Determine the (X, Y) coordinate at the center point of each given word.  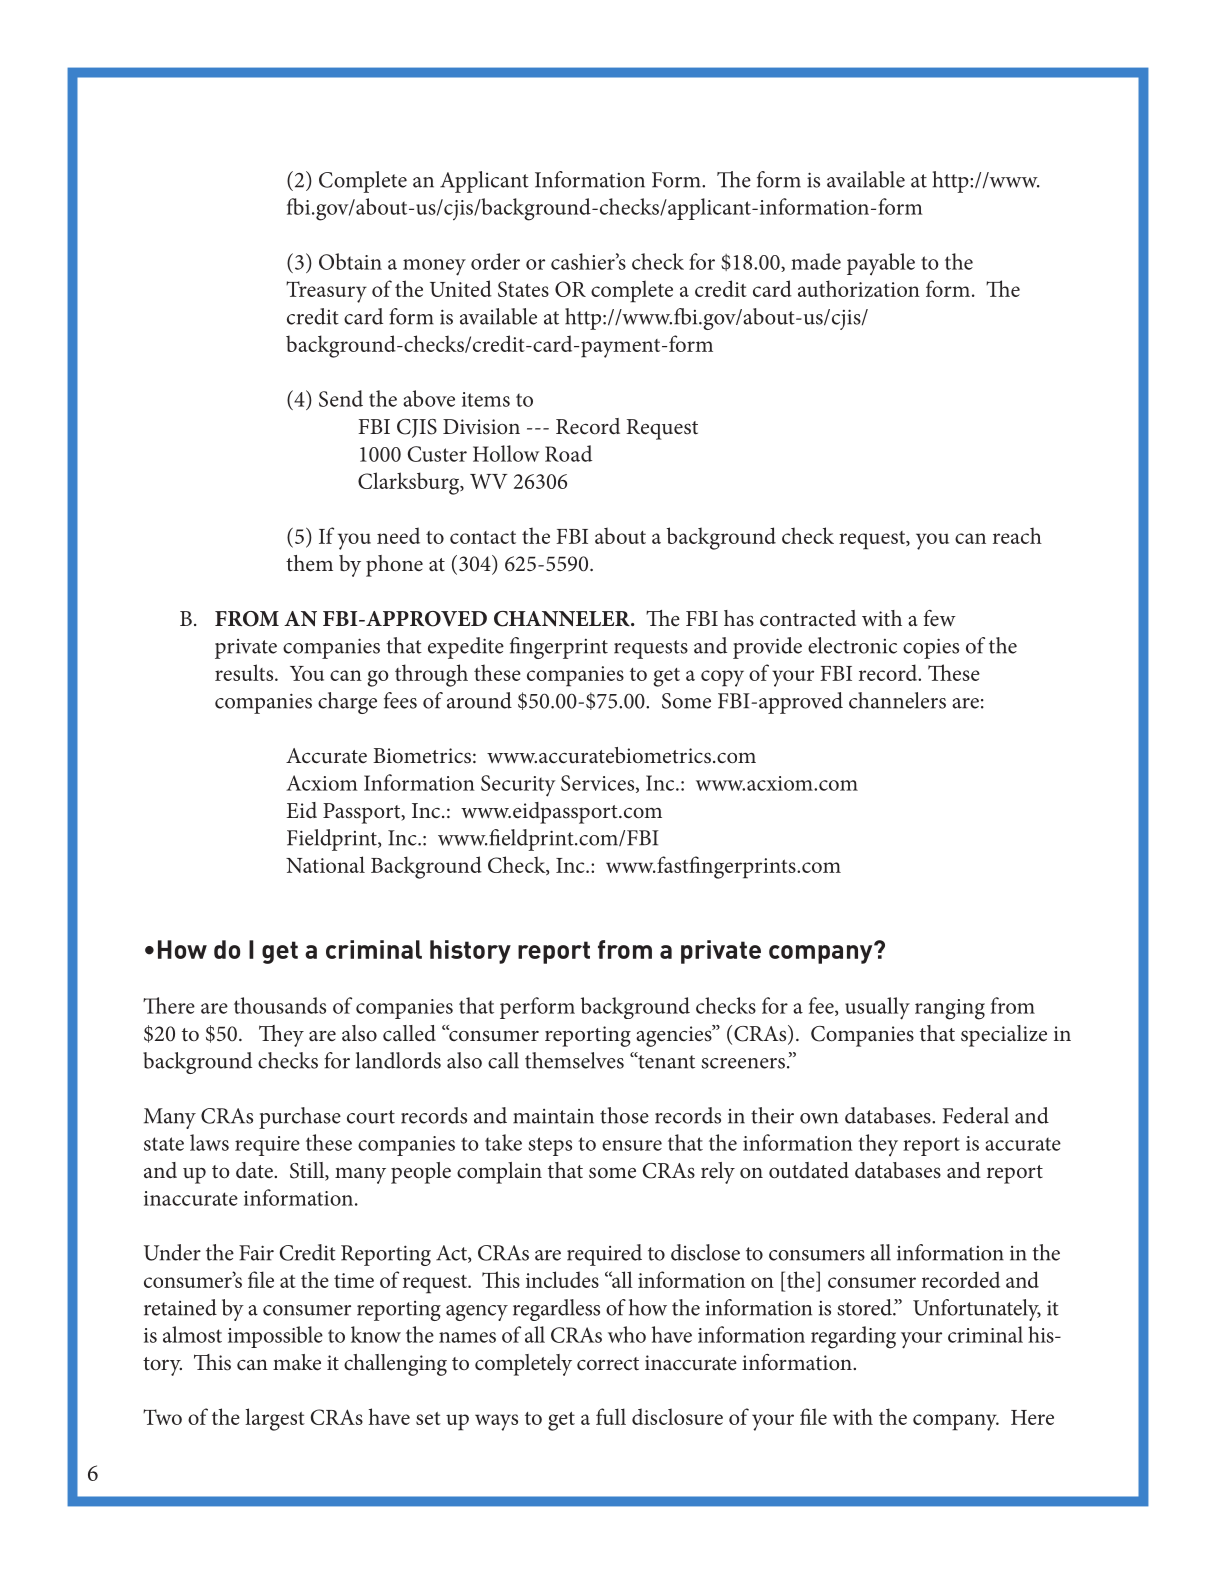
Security (518, 786)
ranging (950, 1009)
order (495, 261)
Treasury (326, 292)
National (325, 864)
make (297, 1362)
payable (881, 264)
